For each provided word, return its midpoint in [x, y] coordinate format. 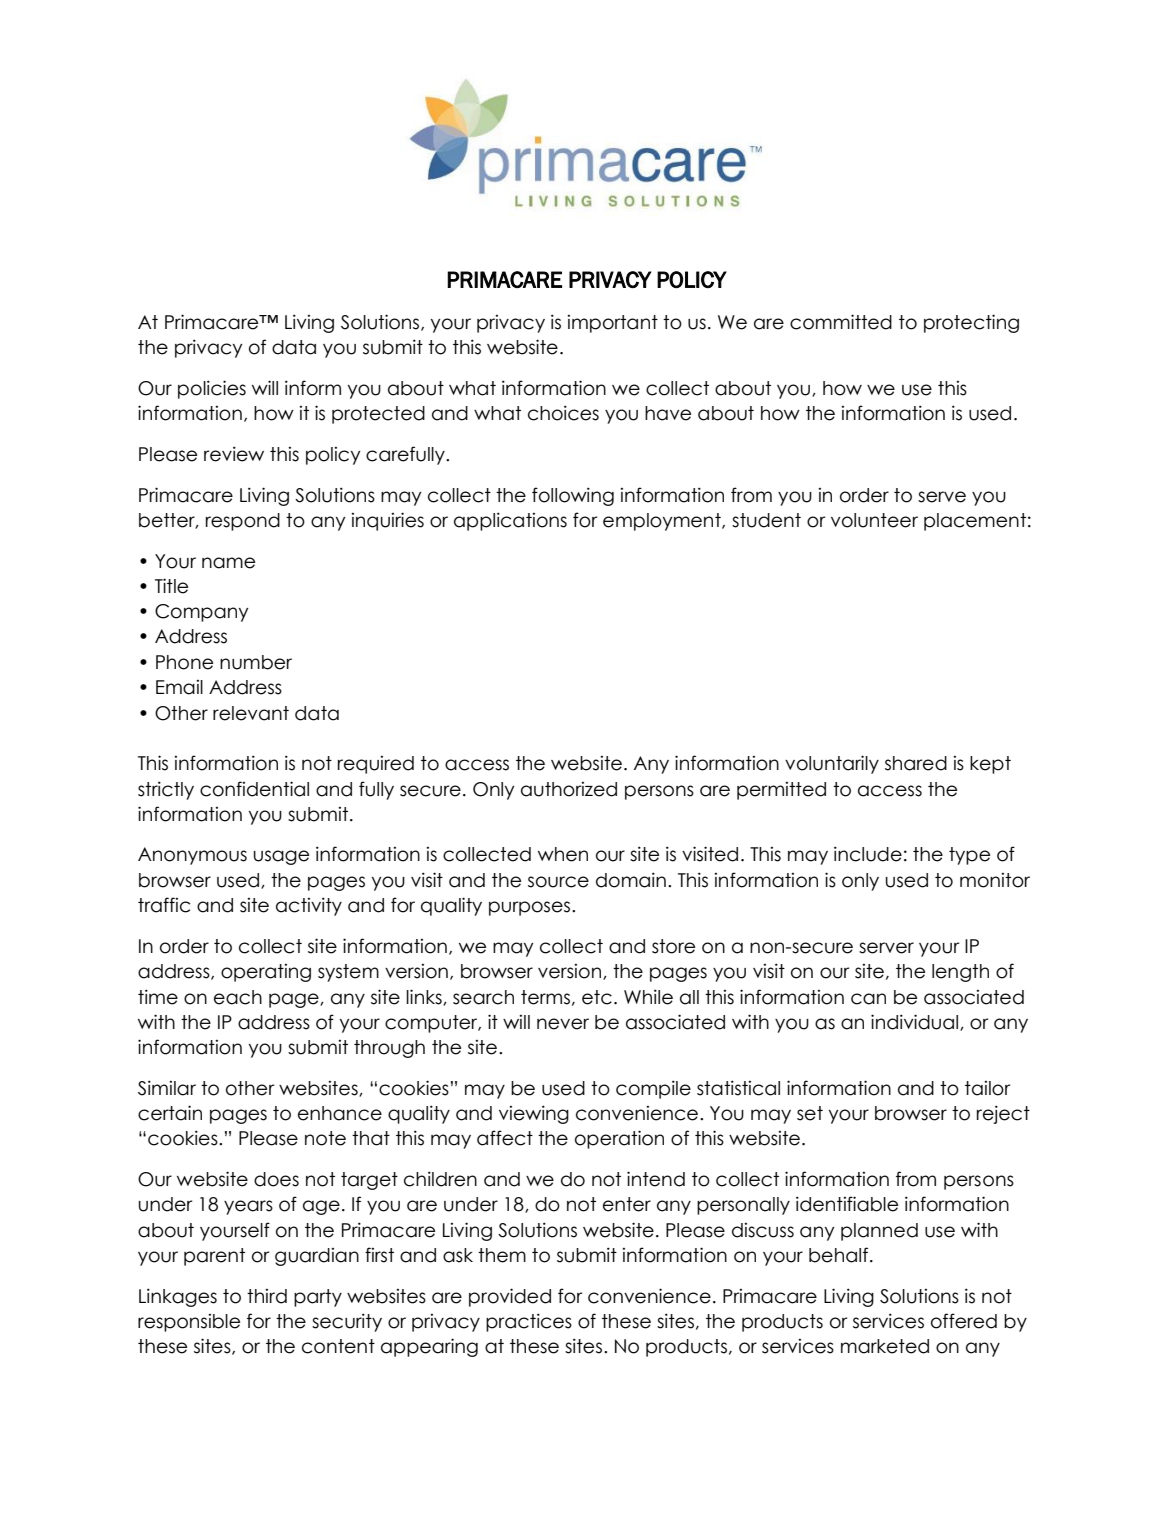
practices [529, 1322]
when [563, 854]
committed [841, 322]
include [868, 854]
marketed [885, 1346]
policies [212, 389]
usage [281, 857]
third [267, 1296]
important [612, 324]
